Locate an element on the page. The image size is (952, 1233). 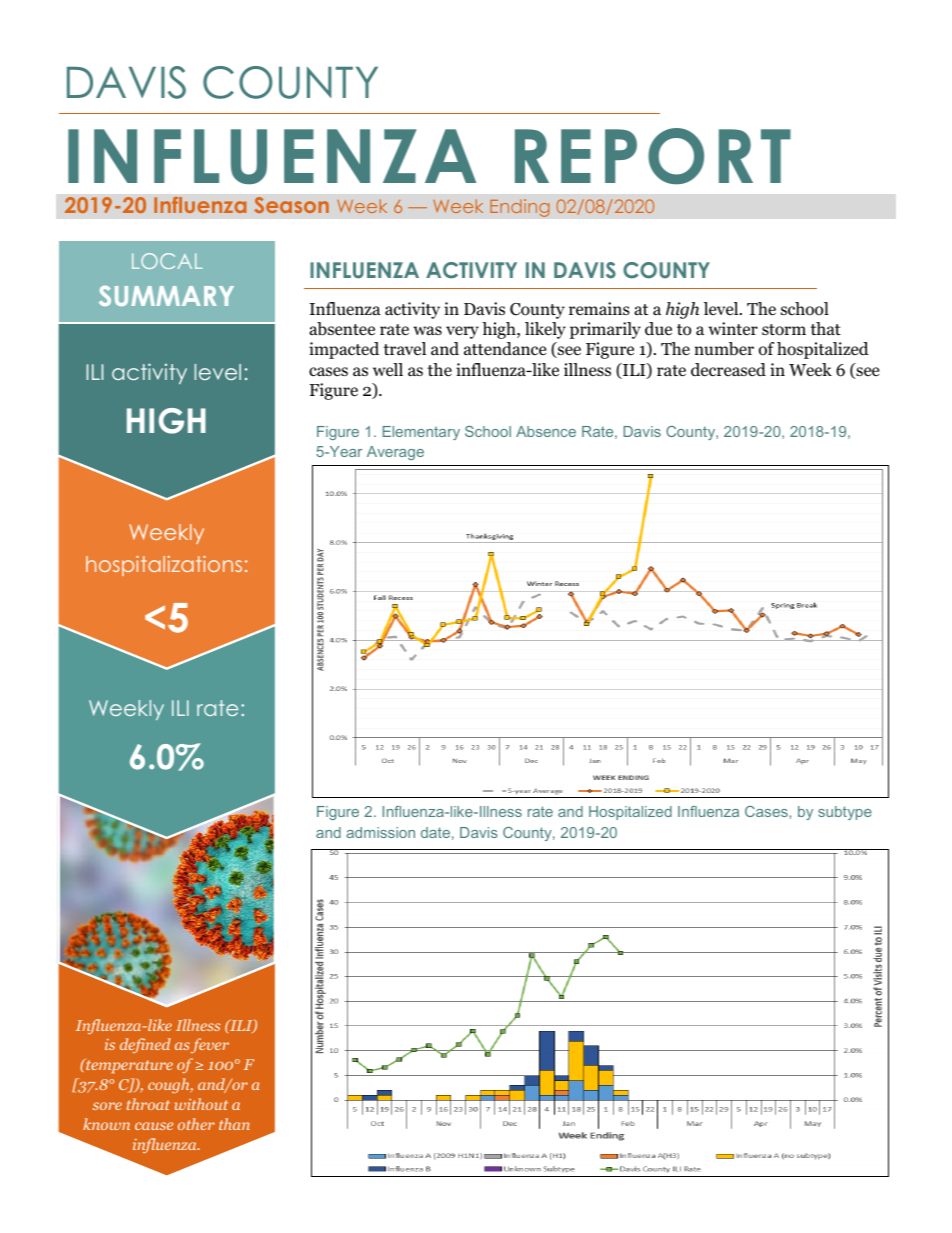
date is located at coordinates (435, 832).
